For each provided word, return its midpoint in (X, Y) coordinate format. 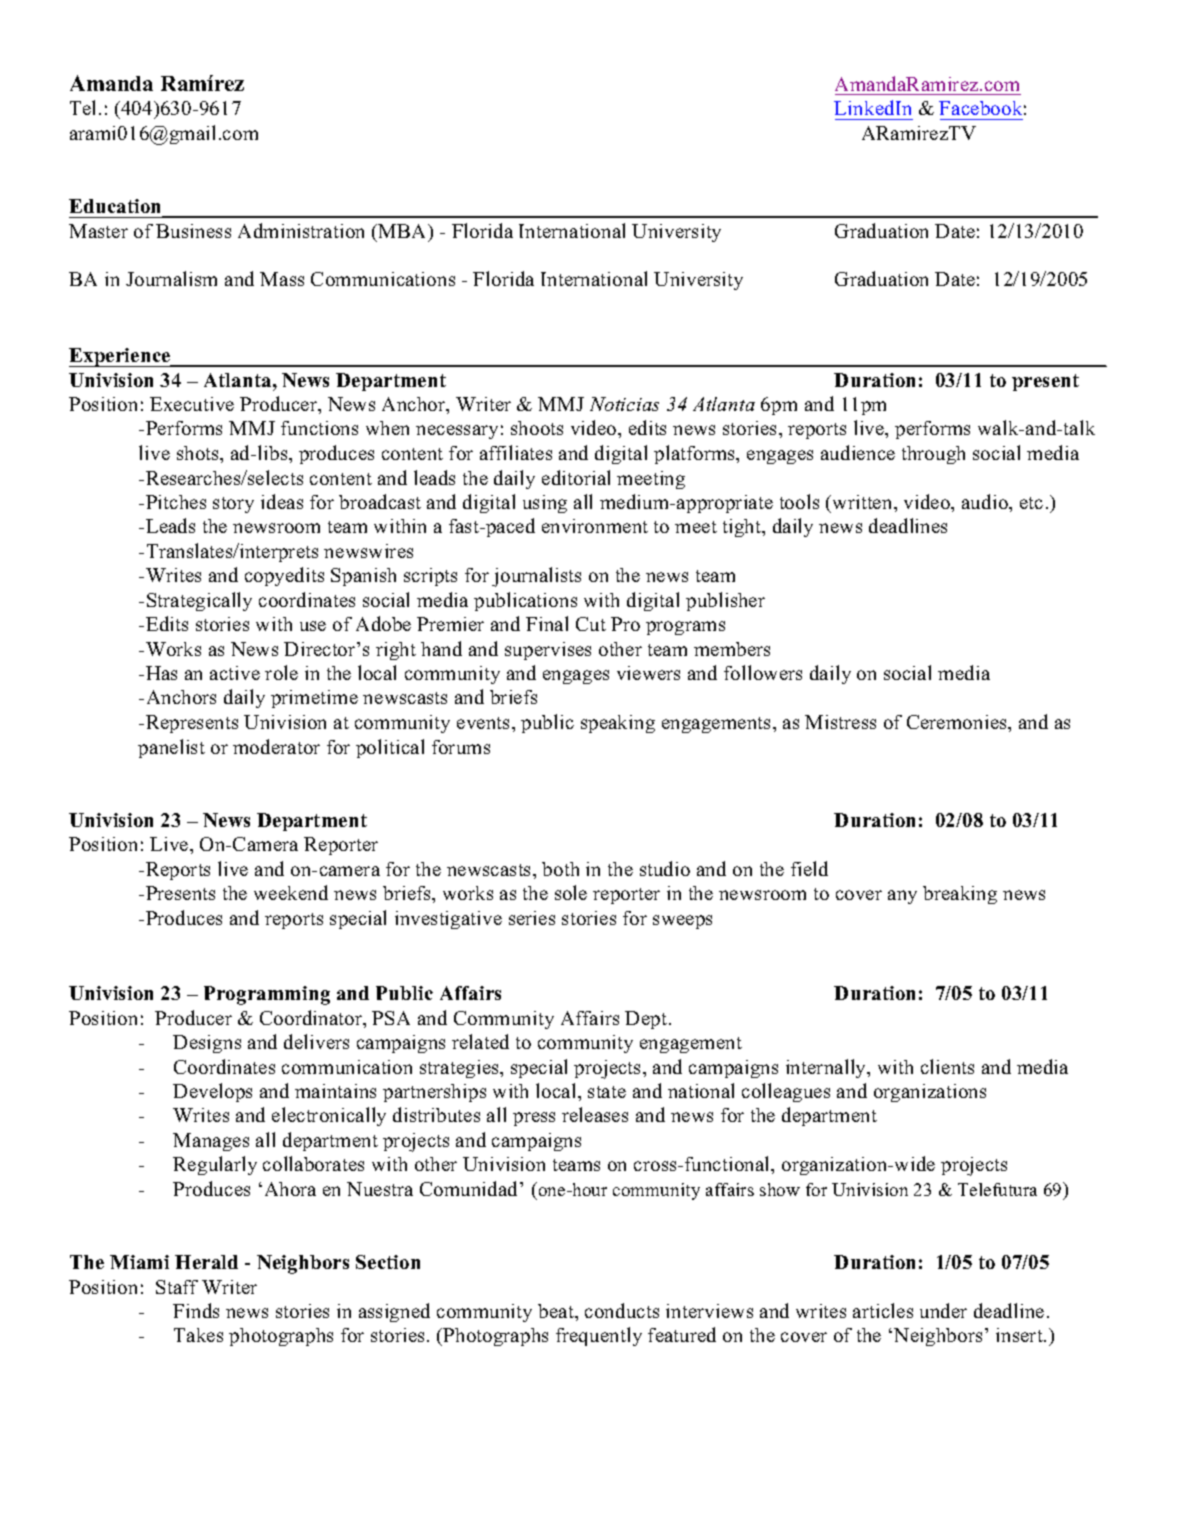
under (943, 1310)
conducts (622, 1310)
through (933, 455)
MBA (403, 231)
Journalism (171, 278)
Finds (196, 1310)
